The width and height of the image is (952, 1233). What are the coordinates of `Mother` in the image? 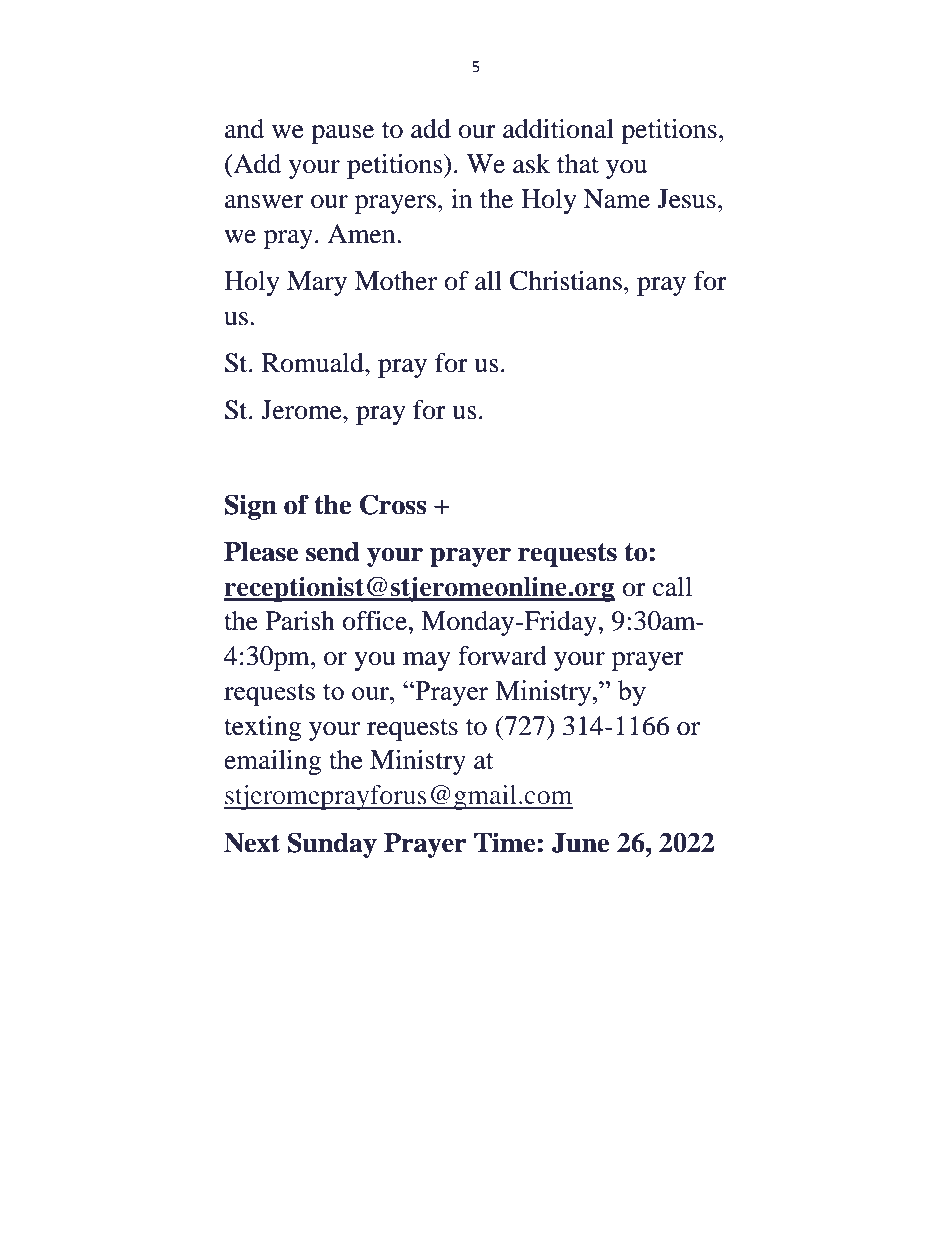 It's located at (396, 281).
